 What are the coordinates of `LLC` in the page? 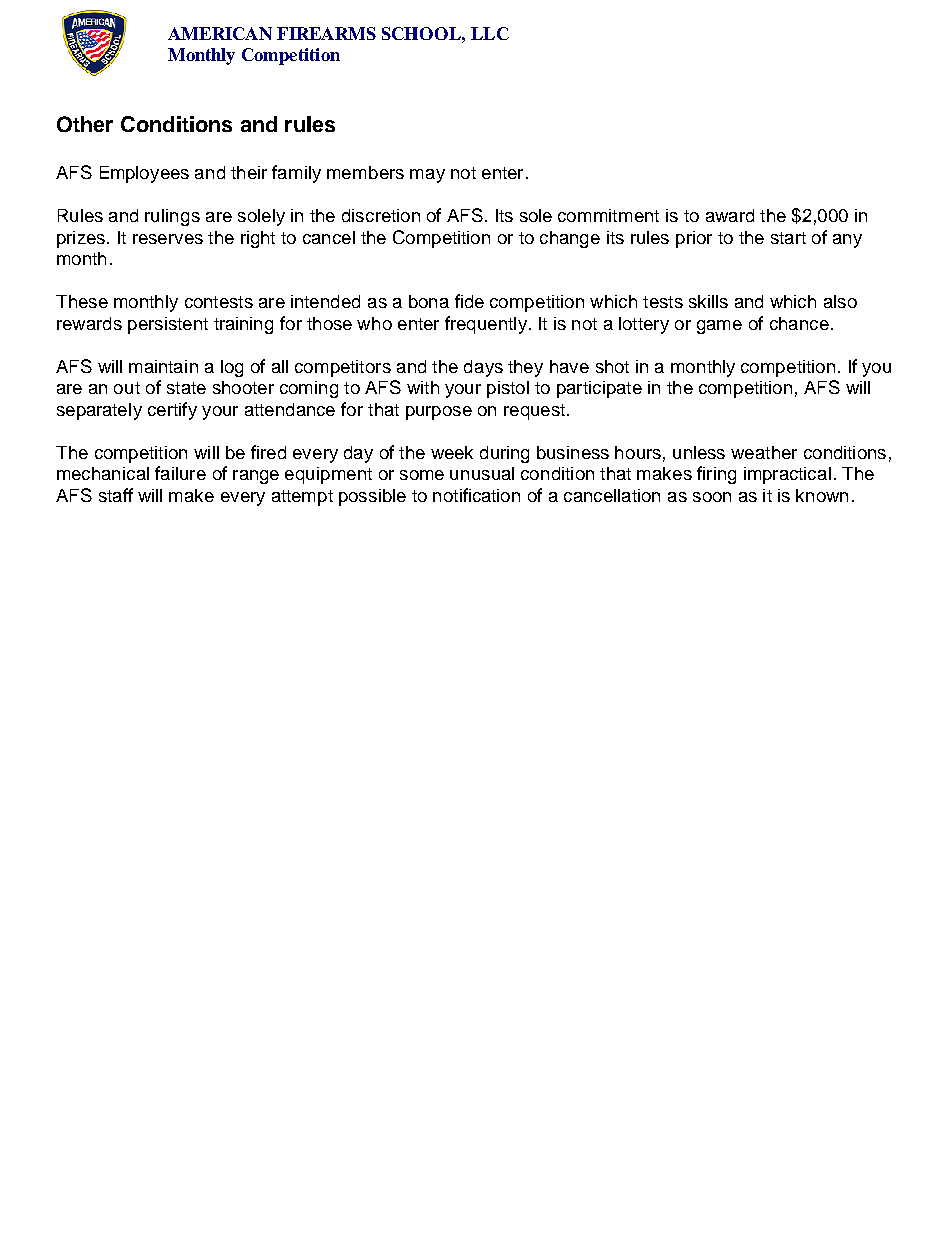 It's located at (490, 33).
